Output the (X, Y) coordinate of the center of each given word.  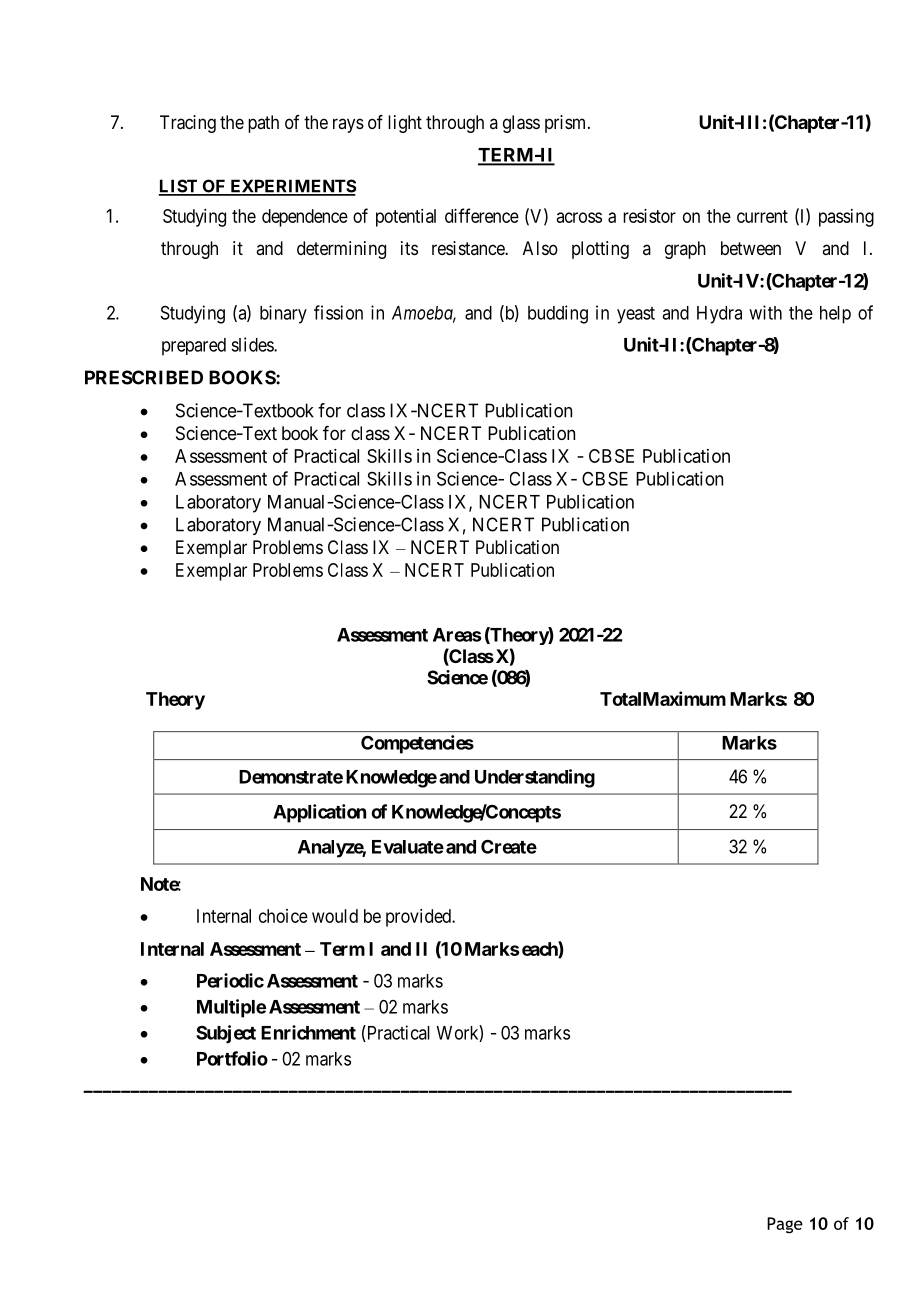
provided (419, 918)
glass (521, 124)
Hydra (719, 315)
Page (785, 1225)
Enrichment (308, 1032)
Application (319, 813)
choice (283, 916)
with (765, 312)
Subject (226, 1034)
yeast (636, 315)
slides (253, 344)
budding (558, 314)
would (335, 916)
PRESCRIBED (144, 377)
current (762, 216)
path (263, 124)
